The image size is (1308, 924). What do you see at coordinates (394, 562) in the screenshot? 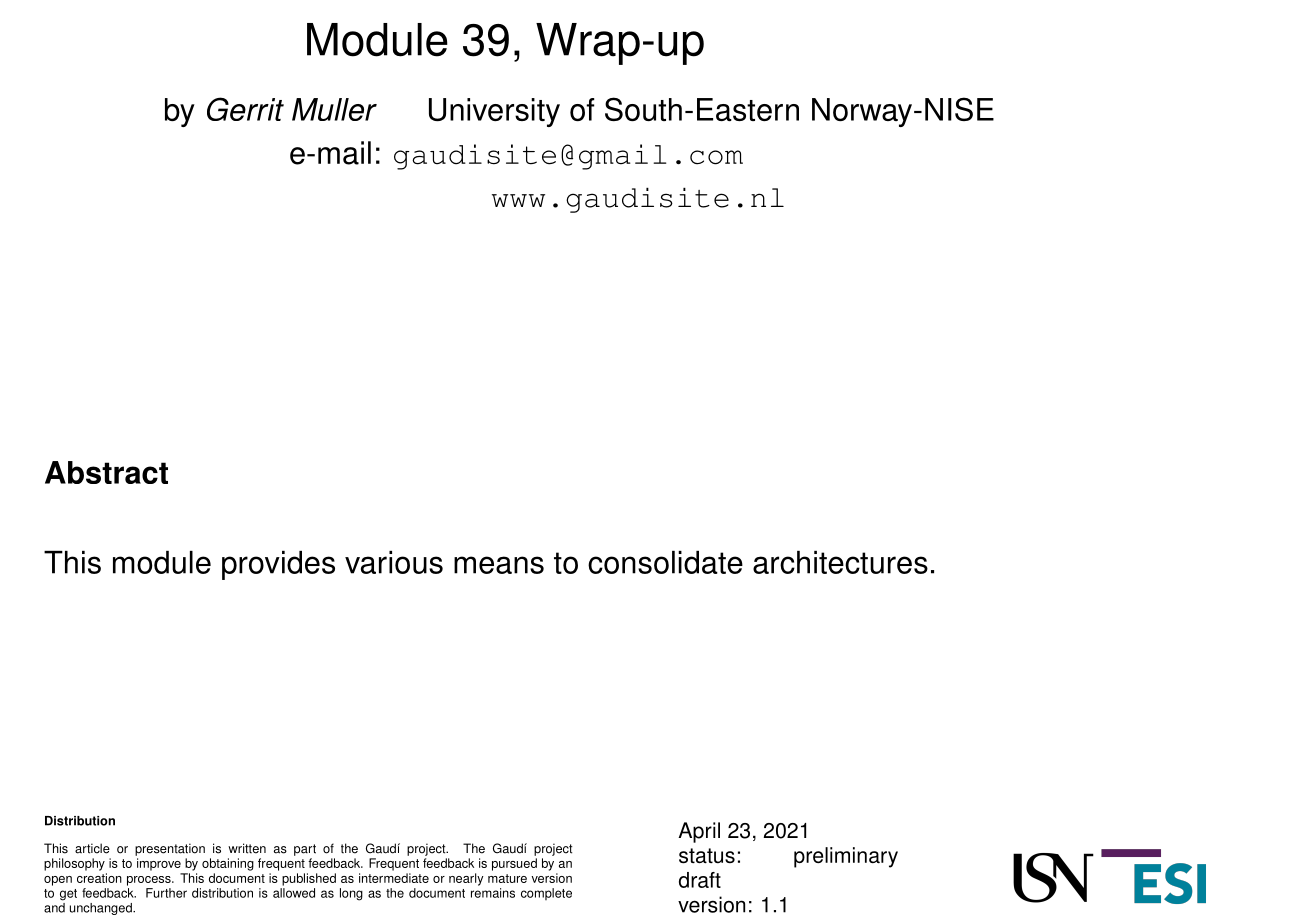
I see `various` at bounding box center [394, 562].
